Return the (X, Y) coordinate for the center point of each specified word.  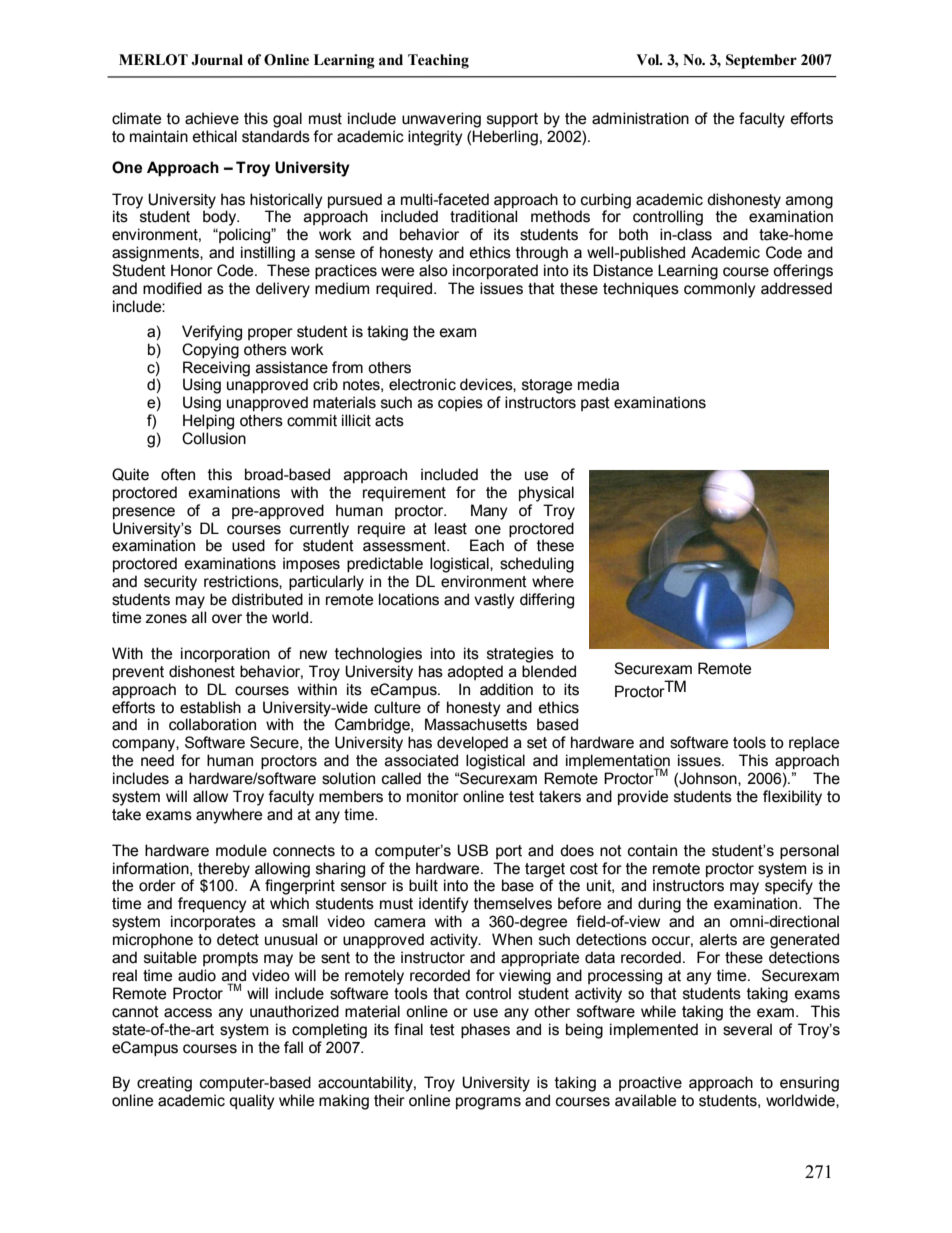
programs (488, 1103)
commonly (720, 290)
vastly (494, 601)
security (170, 583)
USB (472, 850)
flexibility (792, 798)
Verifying (212, 333)
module (241, 850)
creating (164, 1084)
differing (547, 601)
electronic (422, 384)
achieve (212, 118)
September (761, 61)
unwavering (441, 120)
